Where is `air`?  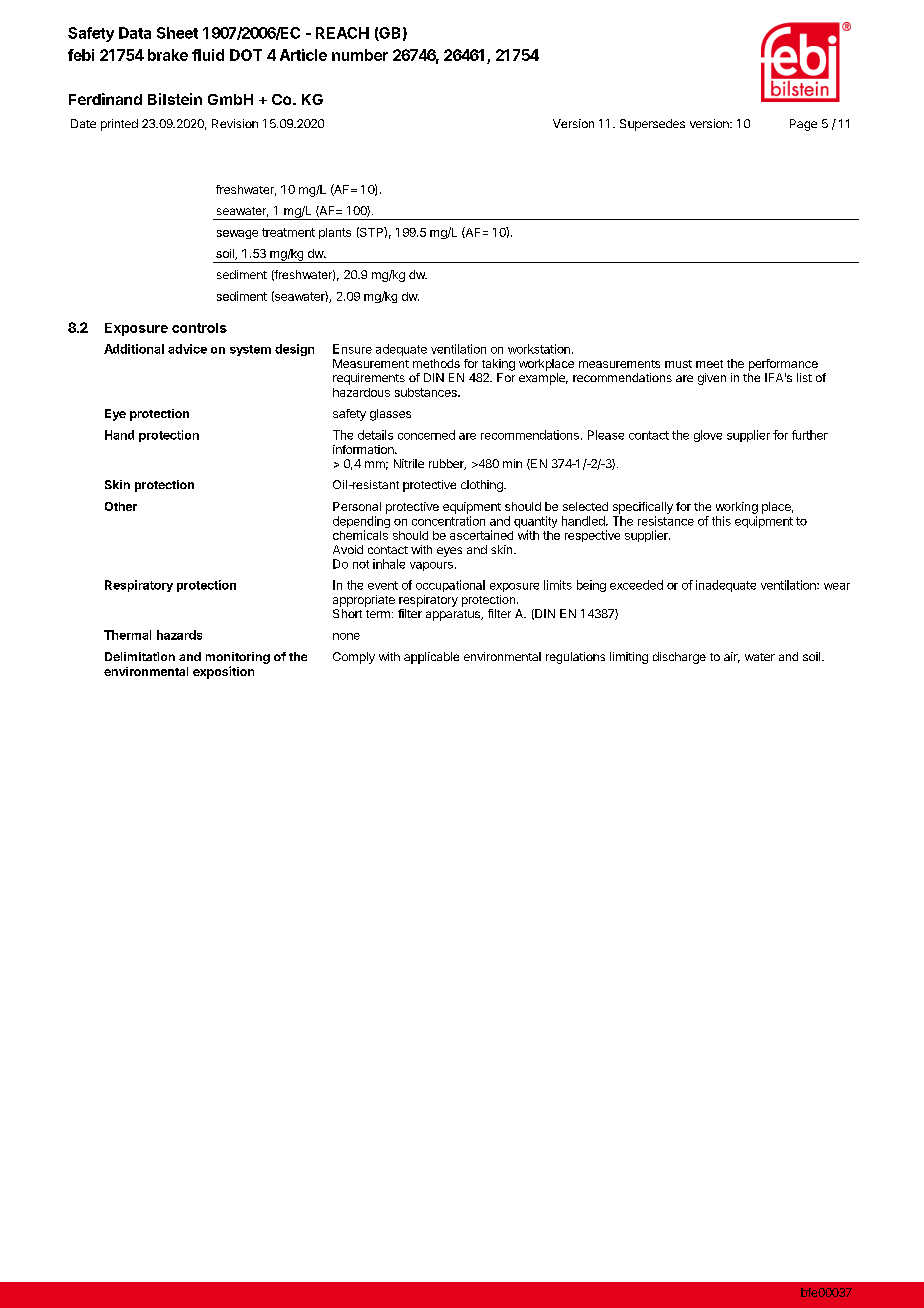 air is located at coordinates (732, 657).
